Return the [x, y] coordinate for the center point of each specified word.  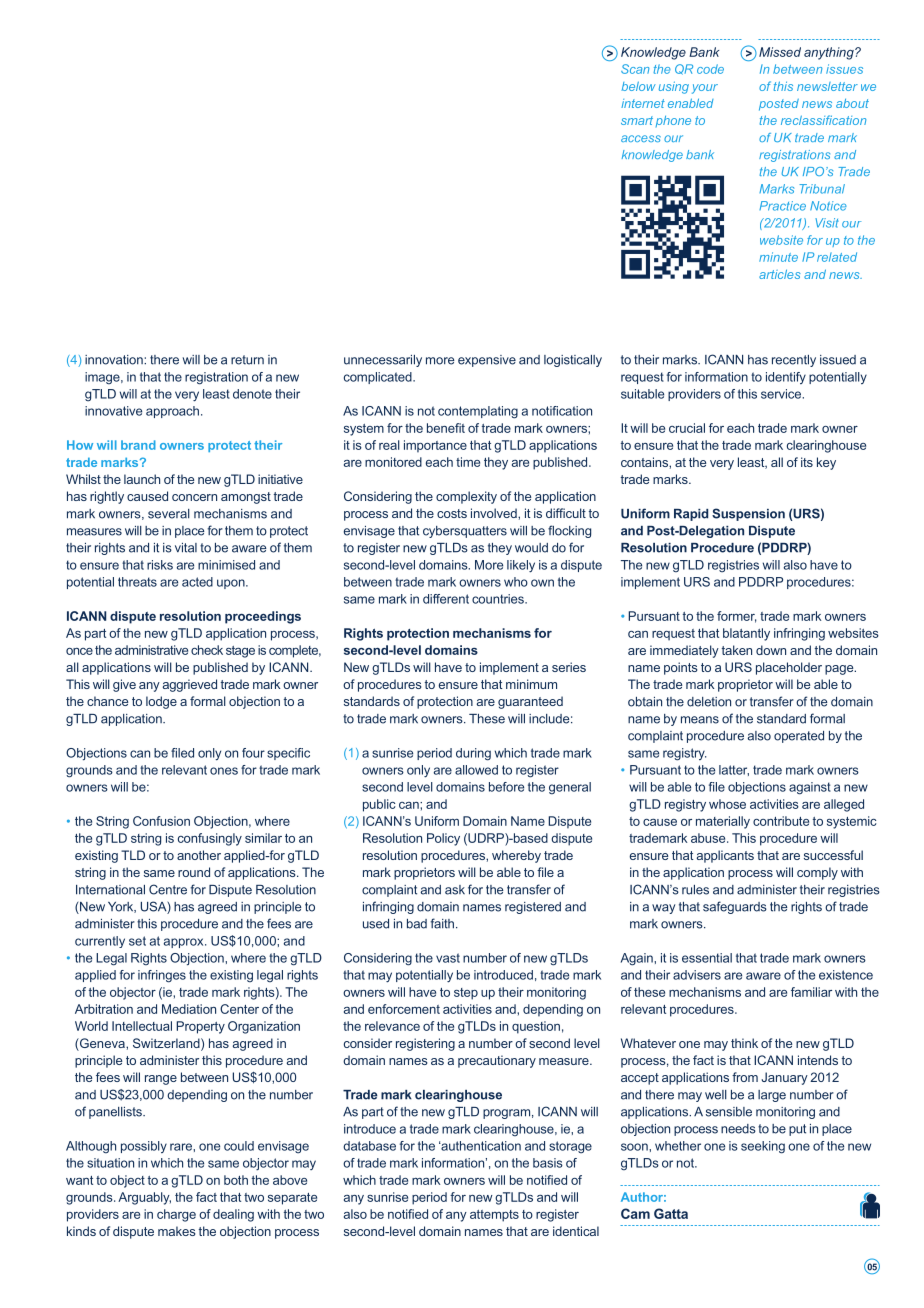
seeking [763, 1147]
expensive [487, 361]
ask [455, 890]
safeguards [735, 907]
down [771, 650]
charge [176, 1215]
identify [786, 378]
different [446, 599]
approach [172, 412]
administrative [151, 650]
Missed [780, 52]
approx [185, 943]
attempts [494, 1216]
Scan [635, 69]
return [247, 360]
